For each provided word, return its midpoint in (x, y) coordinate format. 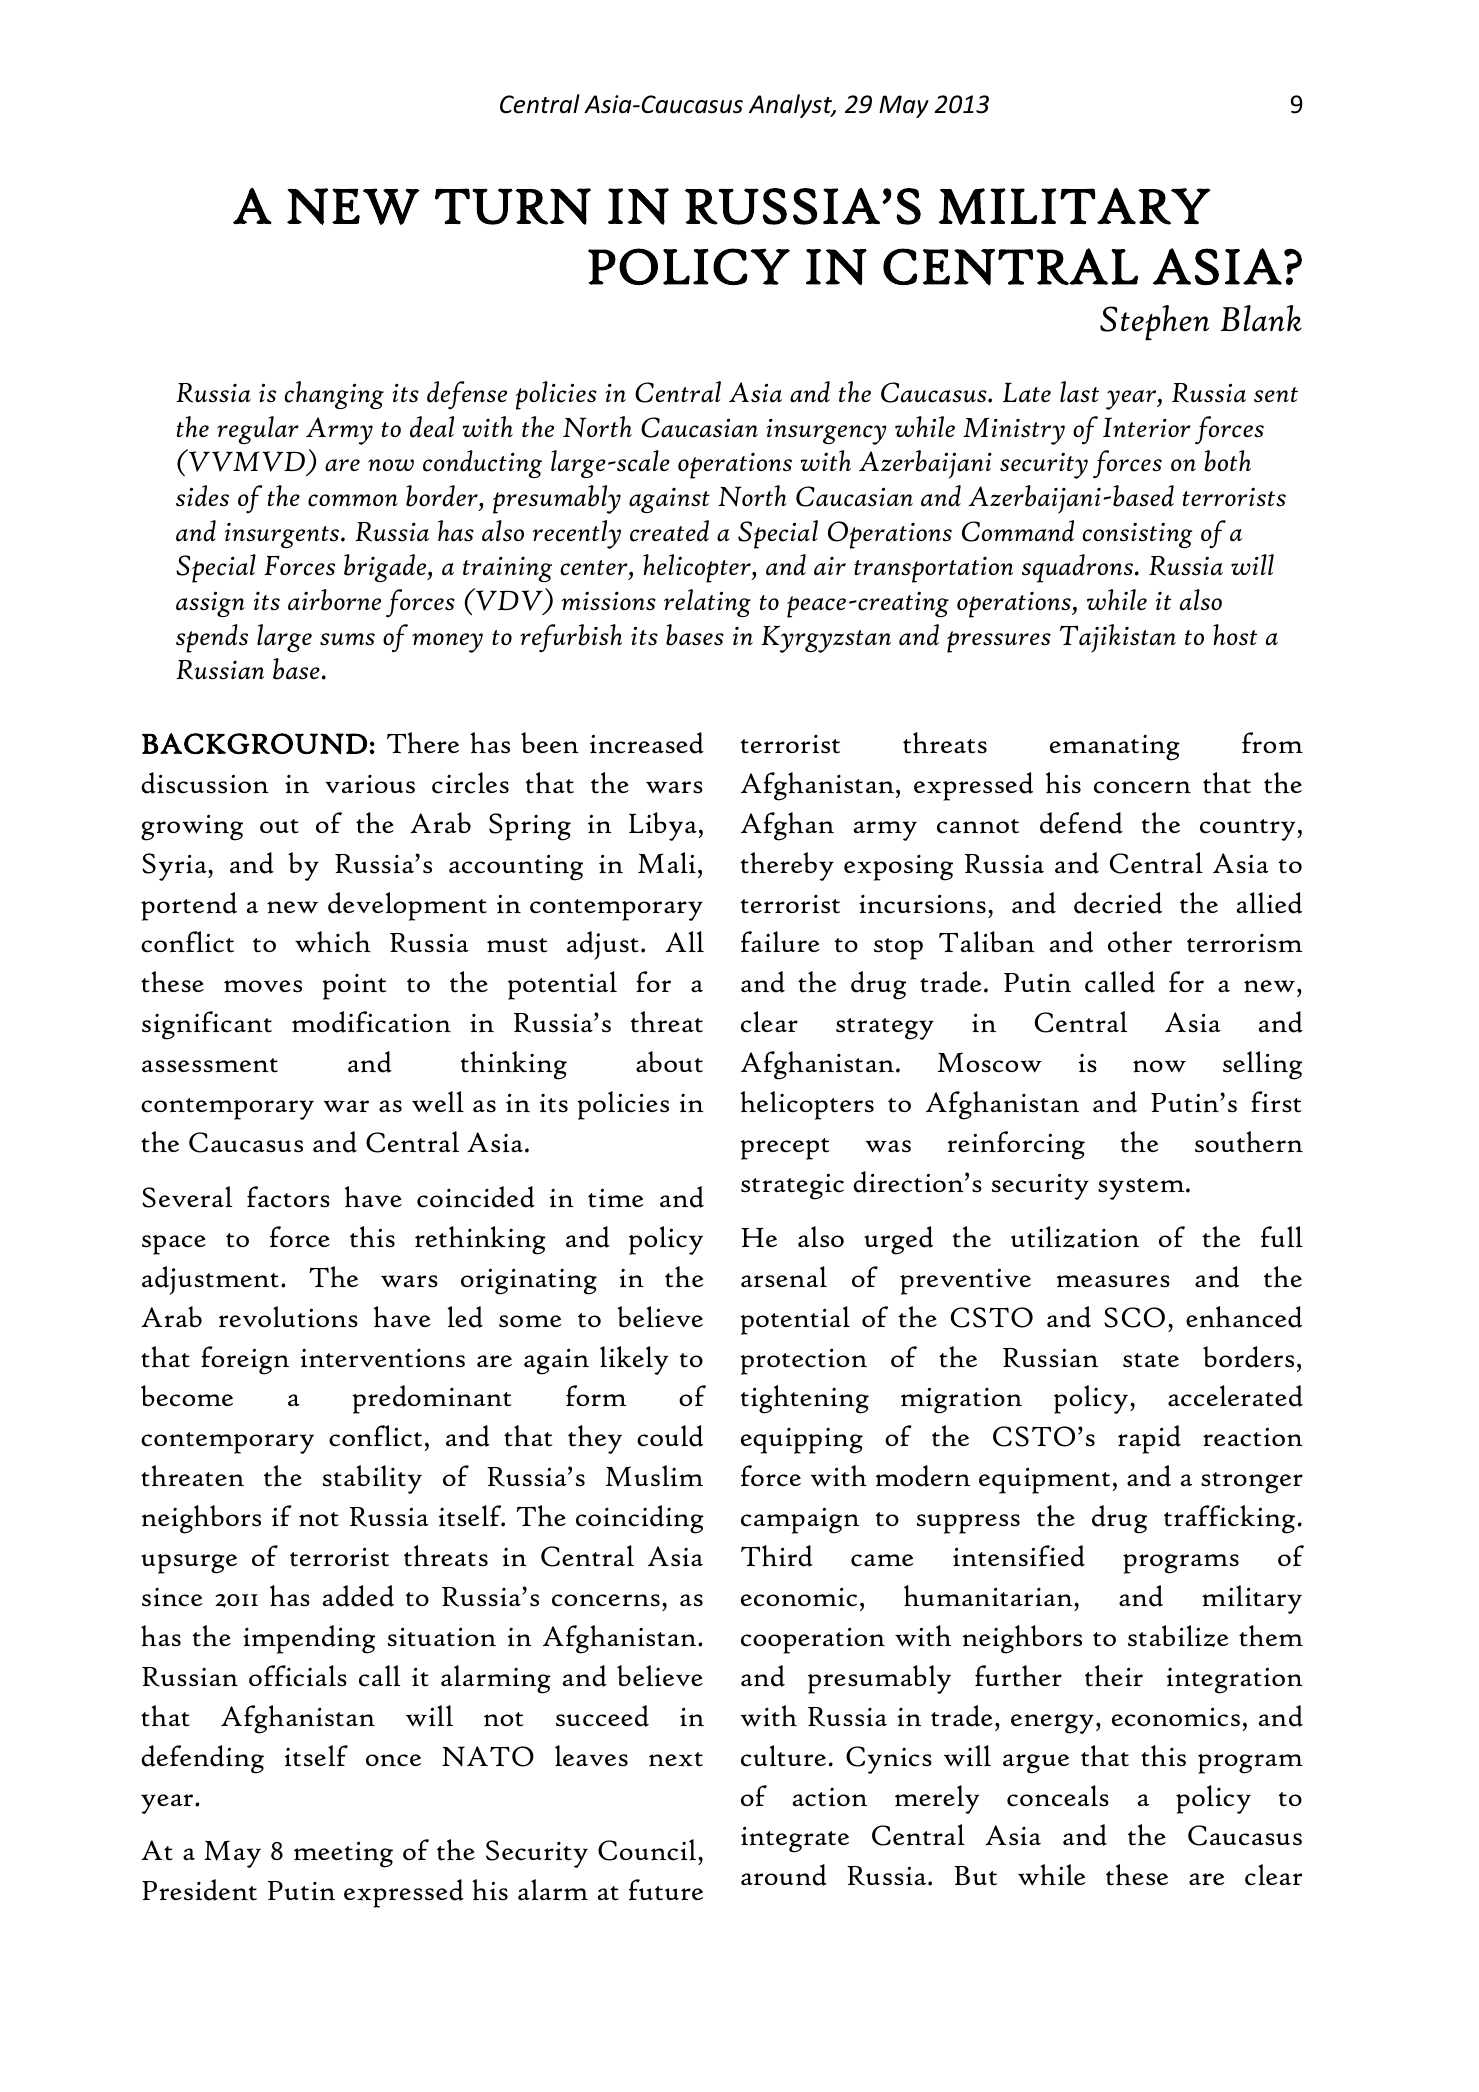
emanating (1115, 747)
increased (647, 743)
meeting (343, 1855)
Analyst (792, 106)
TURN (513, 206)
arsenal (784, 1277)
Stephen (1154, 323)
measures (1113, 1281)
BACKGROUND (254, 743)
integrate (795, 1840)
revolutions (288, 1317)
